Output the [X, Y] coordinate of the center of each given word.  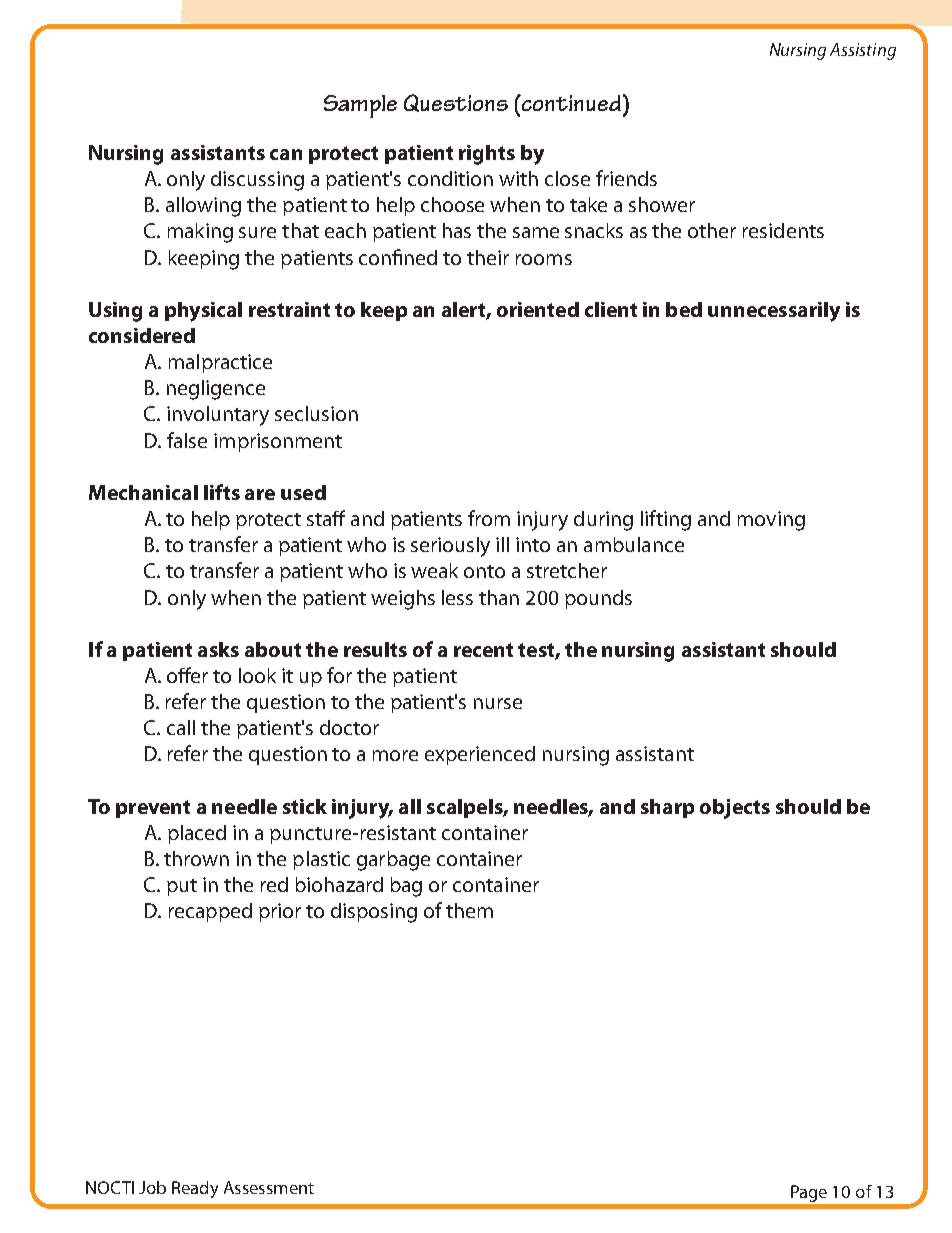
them [469, 910]
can [286, 154]
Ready [195, 1189]
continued [570, 103]
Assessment [269, 1187]
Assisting [863, 51]
